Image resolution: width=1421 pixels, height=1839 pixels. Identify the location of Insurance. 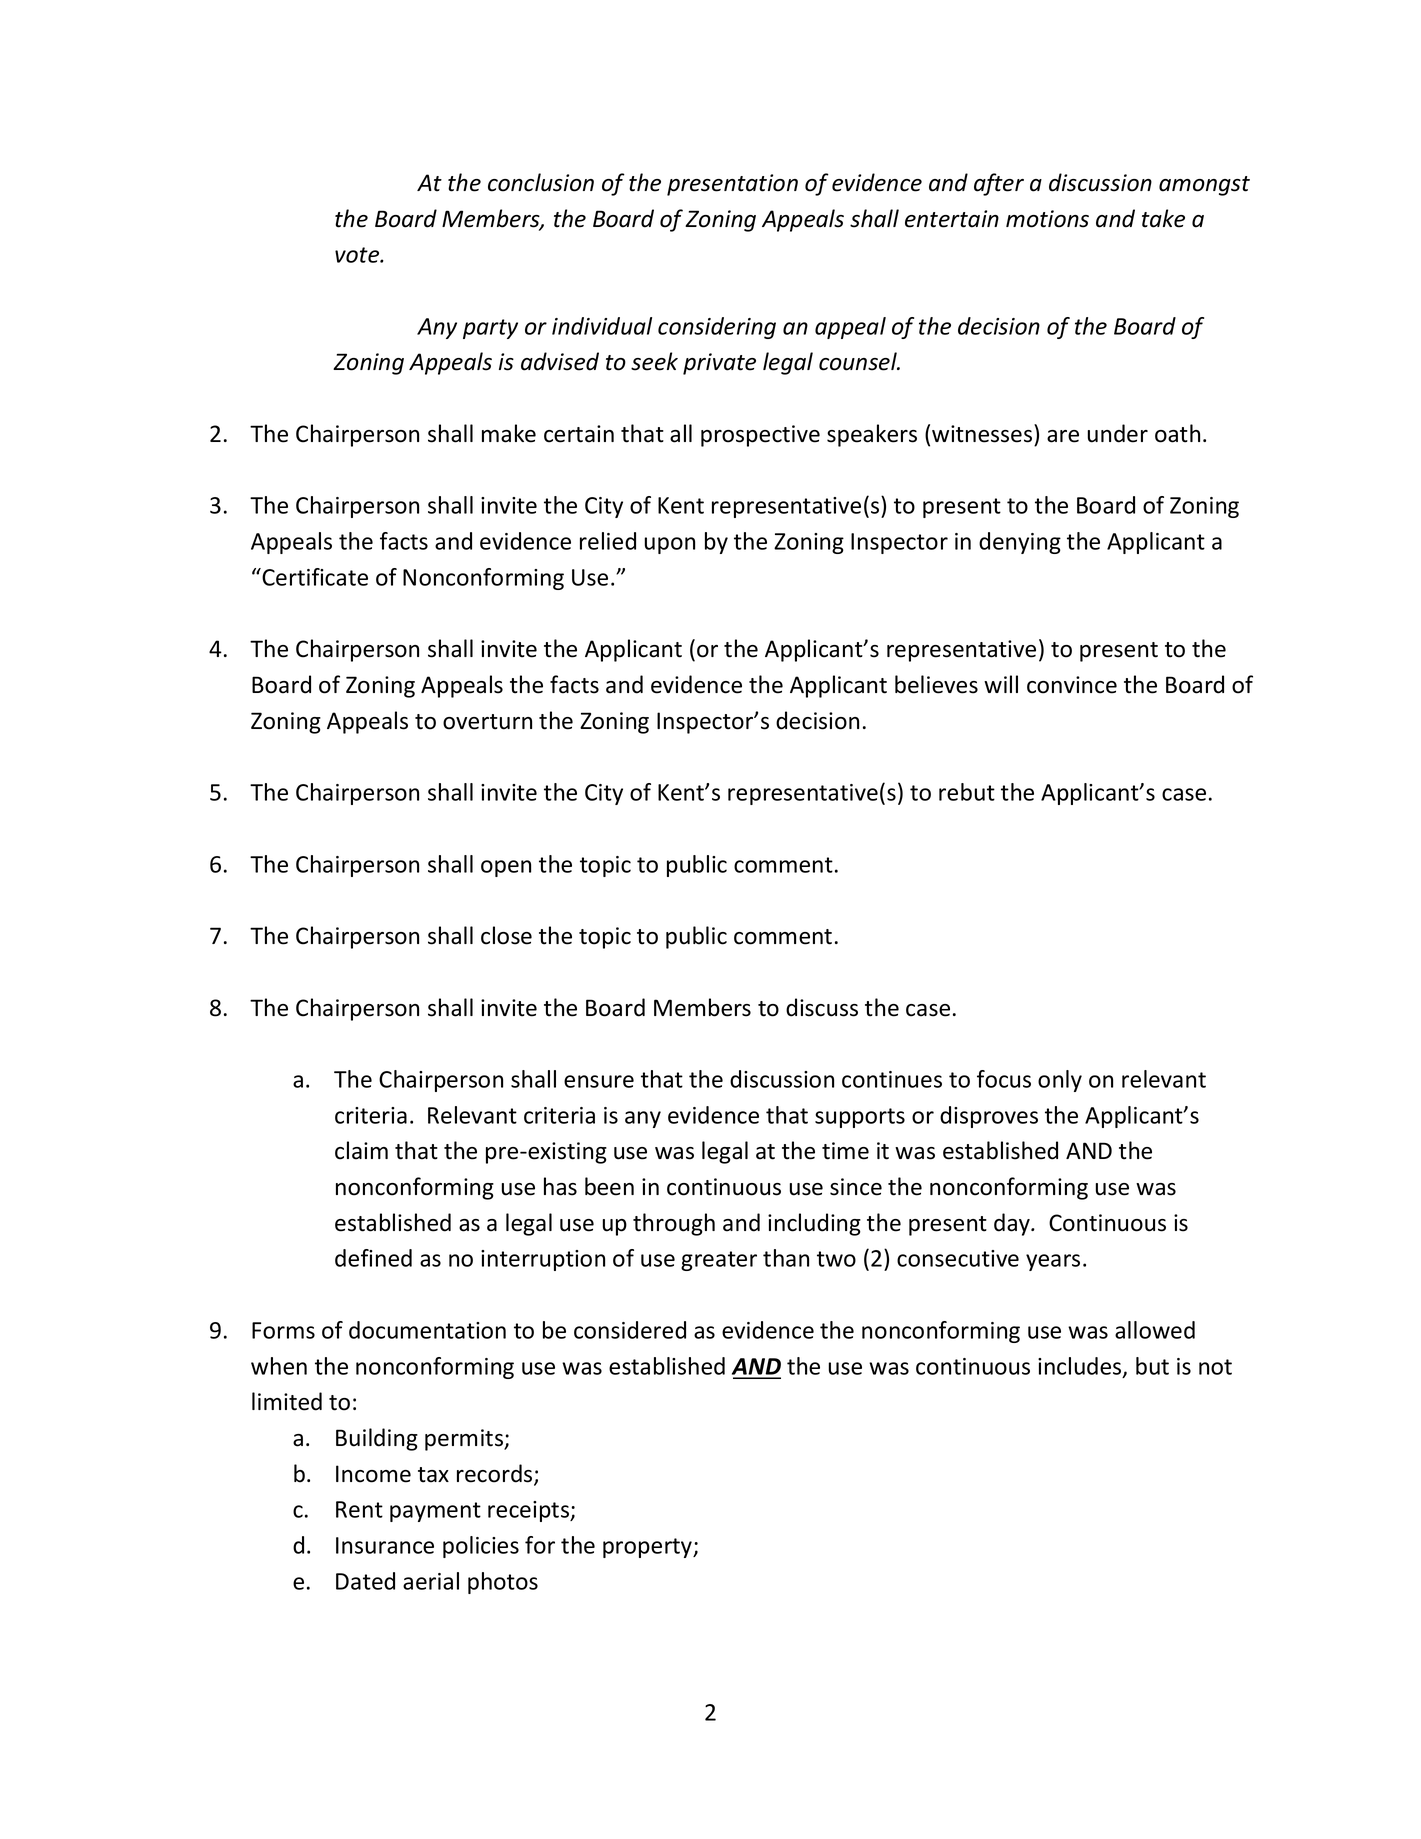
(385, 1545).
